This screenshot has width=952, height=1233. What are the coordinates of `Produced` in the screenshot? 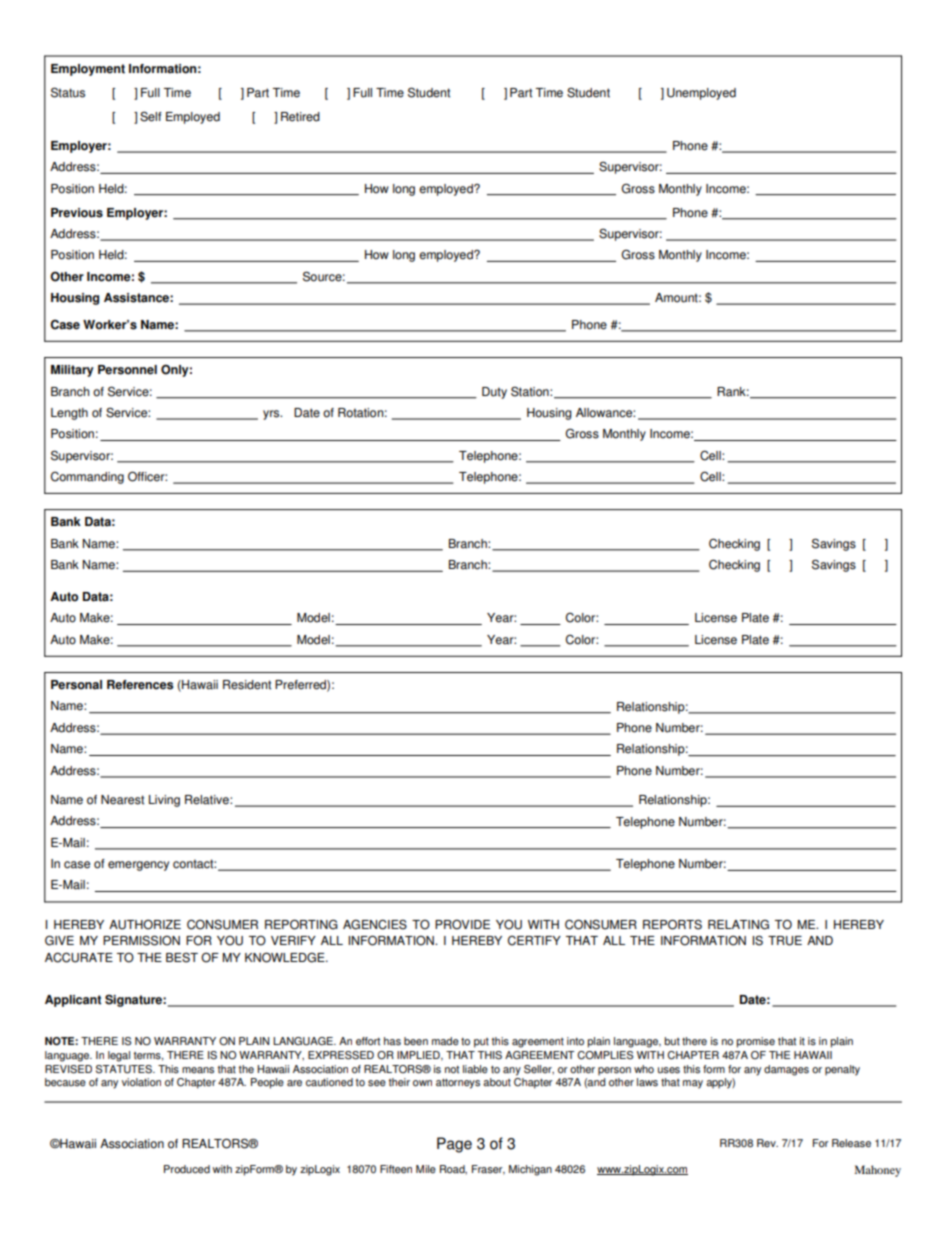 It's located at (187, 1169).
